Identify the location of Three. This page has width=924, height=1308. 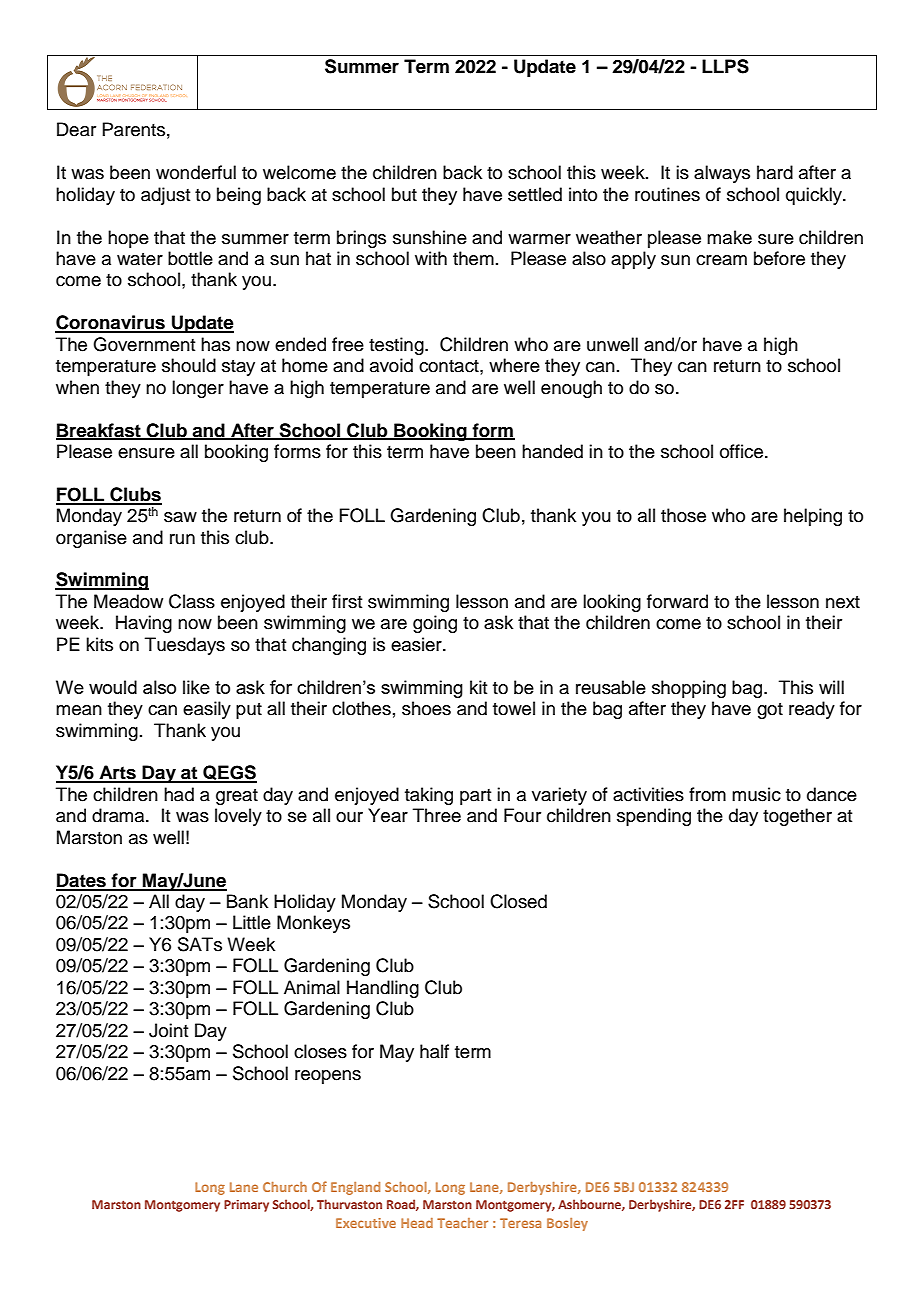
(437, 815).
